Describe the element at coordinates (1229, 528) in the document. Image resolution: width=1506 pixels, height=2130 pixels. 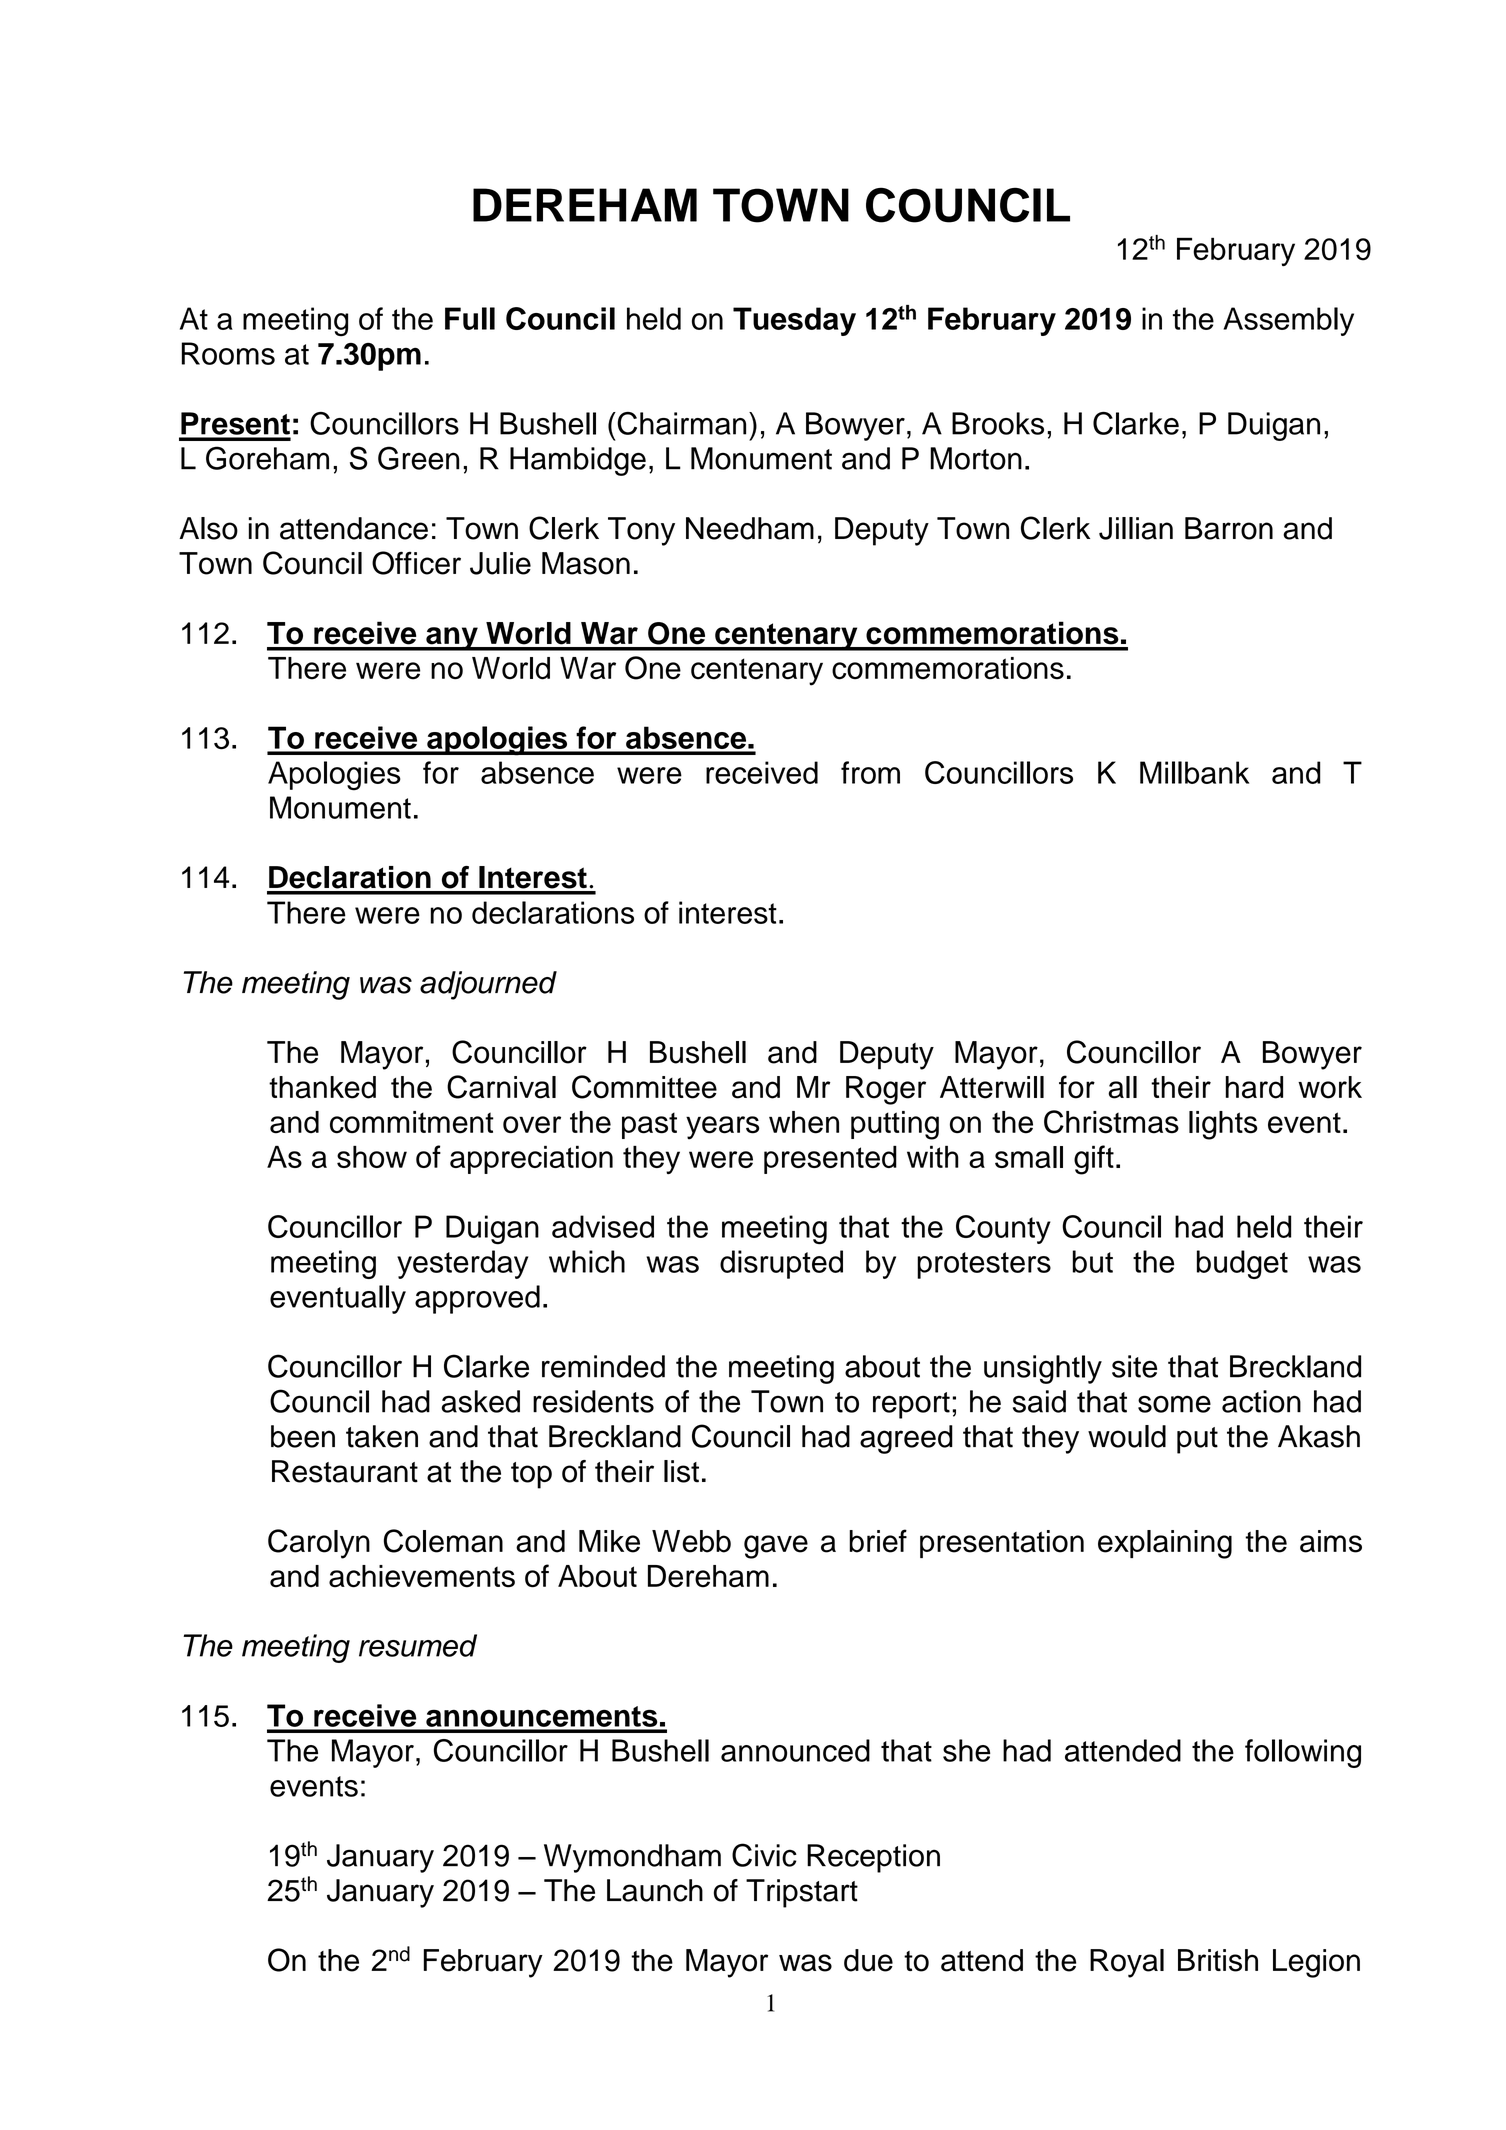
I see `Barron` at that location.
